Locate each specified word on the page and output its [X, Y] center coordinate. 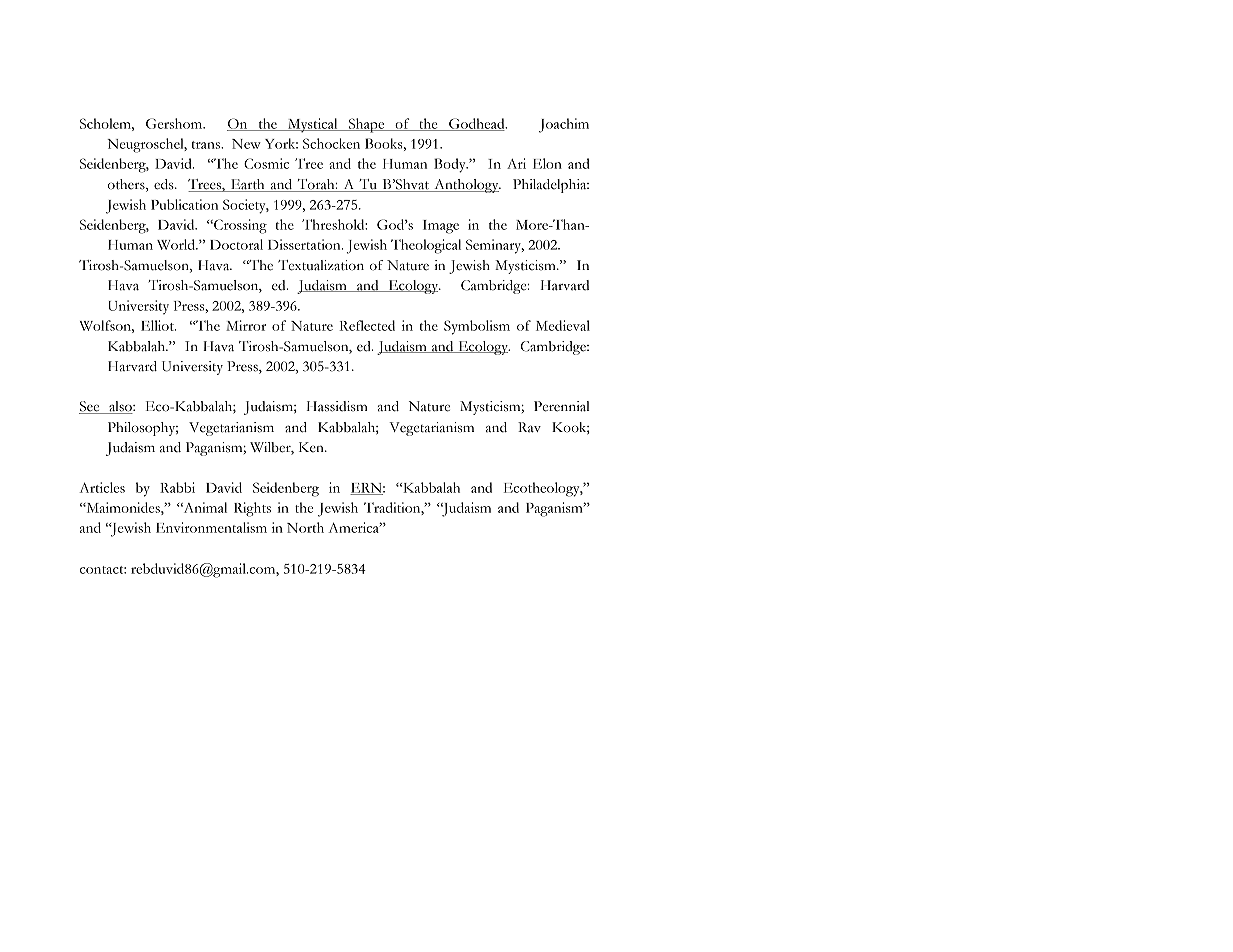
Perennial [562, 406]
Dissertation [305, 244]
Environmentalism [211, 527]
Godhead [477, 124]
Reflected [367, 325]
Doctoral [236, 244]
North [305, 527]
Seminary [495, 246]
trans [207, 145]
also [120, 407]
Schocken [331, 143]
